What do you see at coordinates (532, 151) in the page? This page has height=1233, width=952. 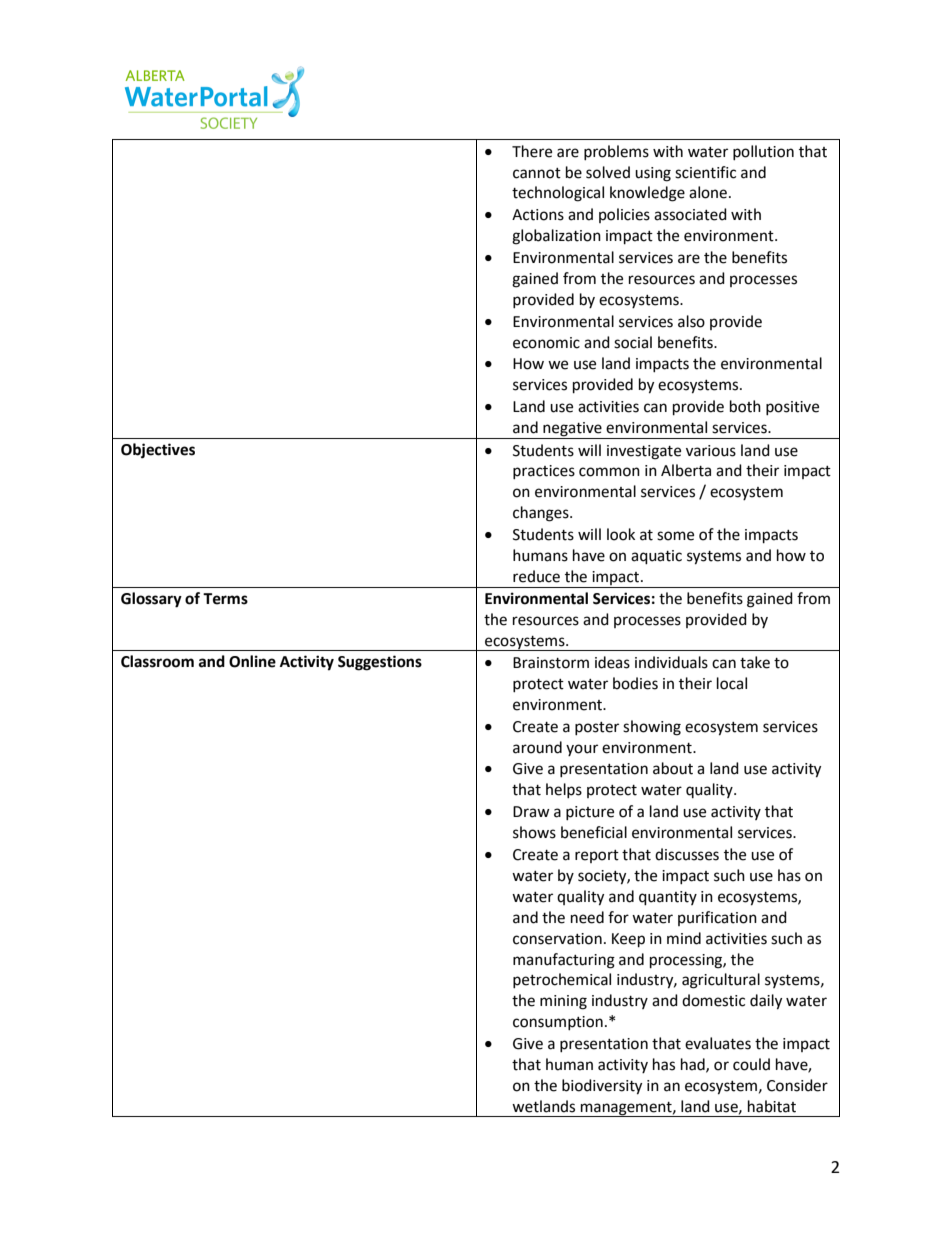 I see `There` at bounding box center [532, 151].
